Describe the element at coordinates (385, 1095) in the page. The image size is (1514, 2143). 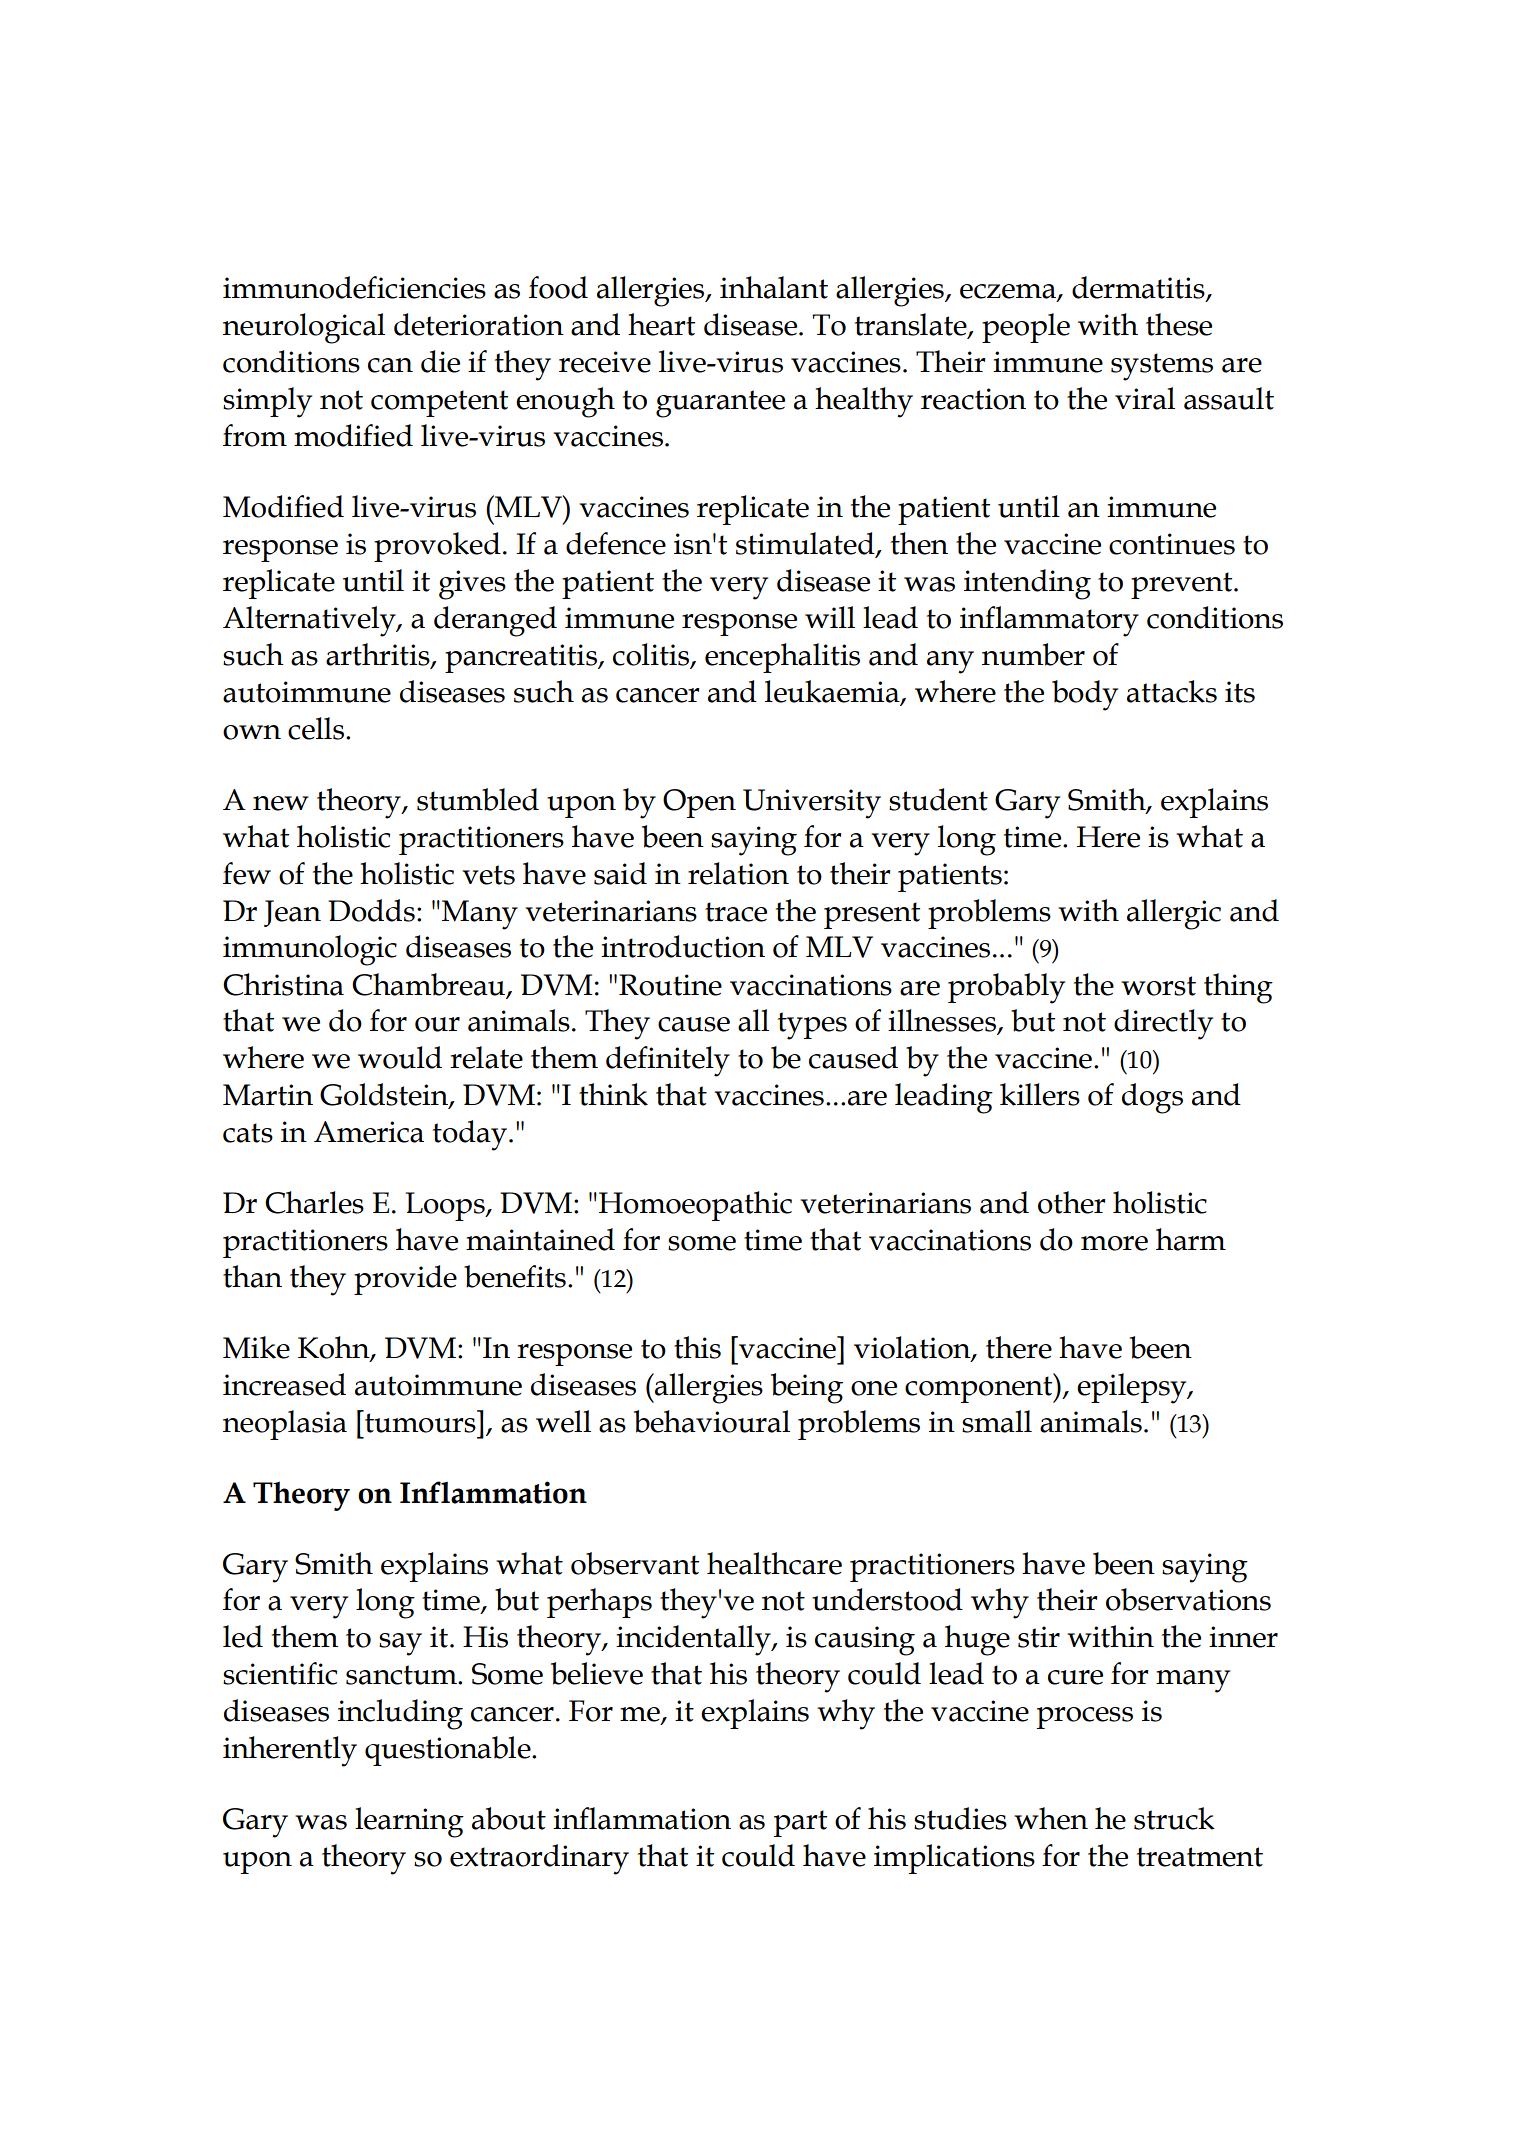
I see `Goldstein` at that location.
